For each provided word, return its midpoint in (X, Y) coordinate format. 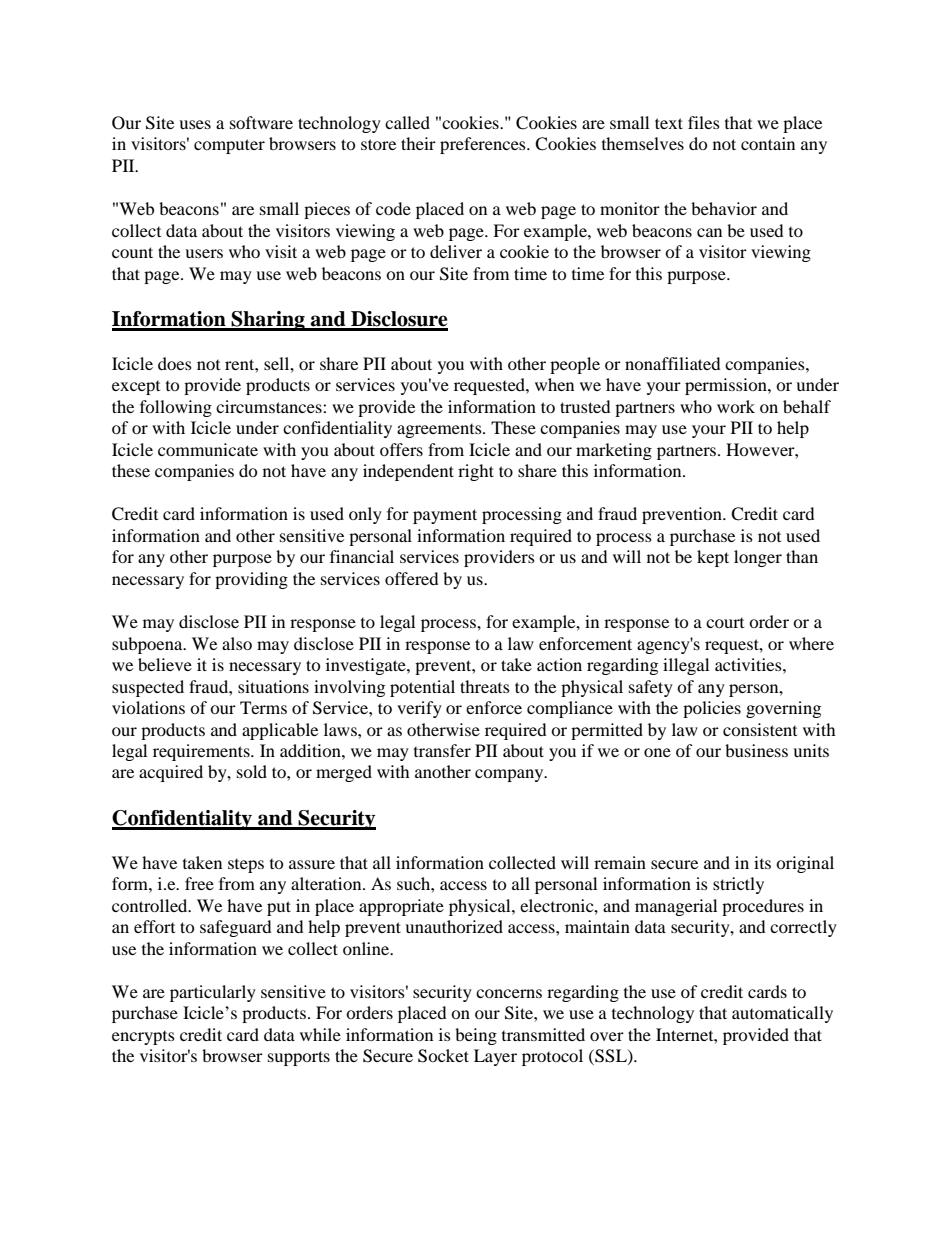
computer (229, 146)
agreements (440, 430)
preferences (484, 145)
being (476, 1036)
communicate (208, 449)
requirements (202, 752)
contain (768, 143)
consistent (760, 729)
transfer (442, 750)
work (736, 406)
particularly (213, 993)
